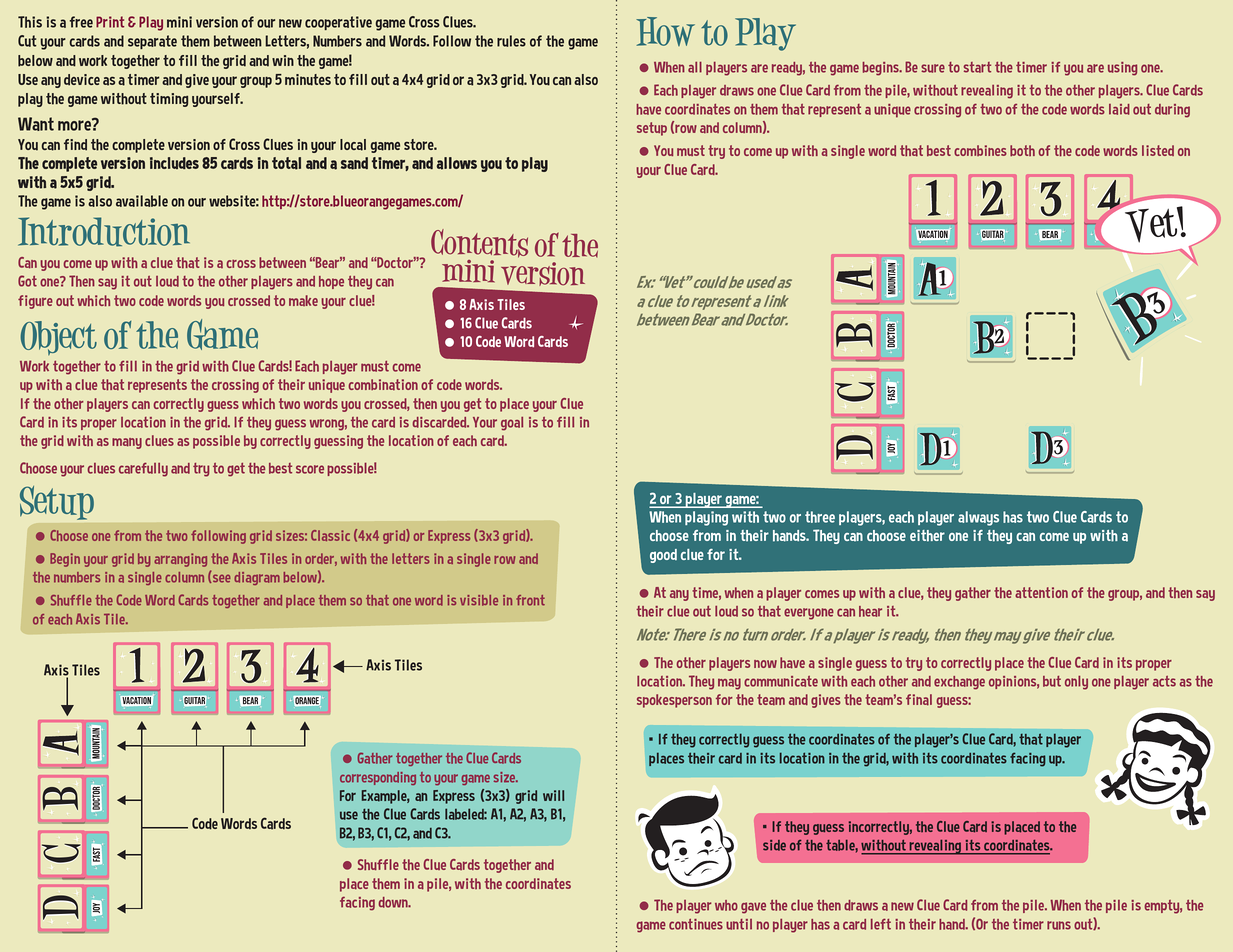 Image resolution: width=1233 pixels, height=952 pixels. Describe the element at coordinates (143, 469) in the document. I see `carefully` at that location.
